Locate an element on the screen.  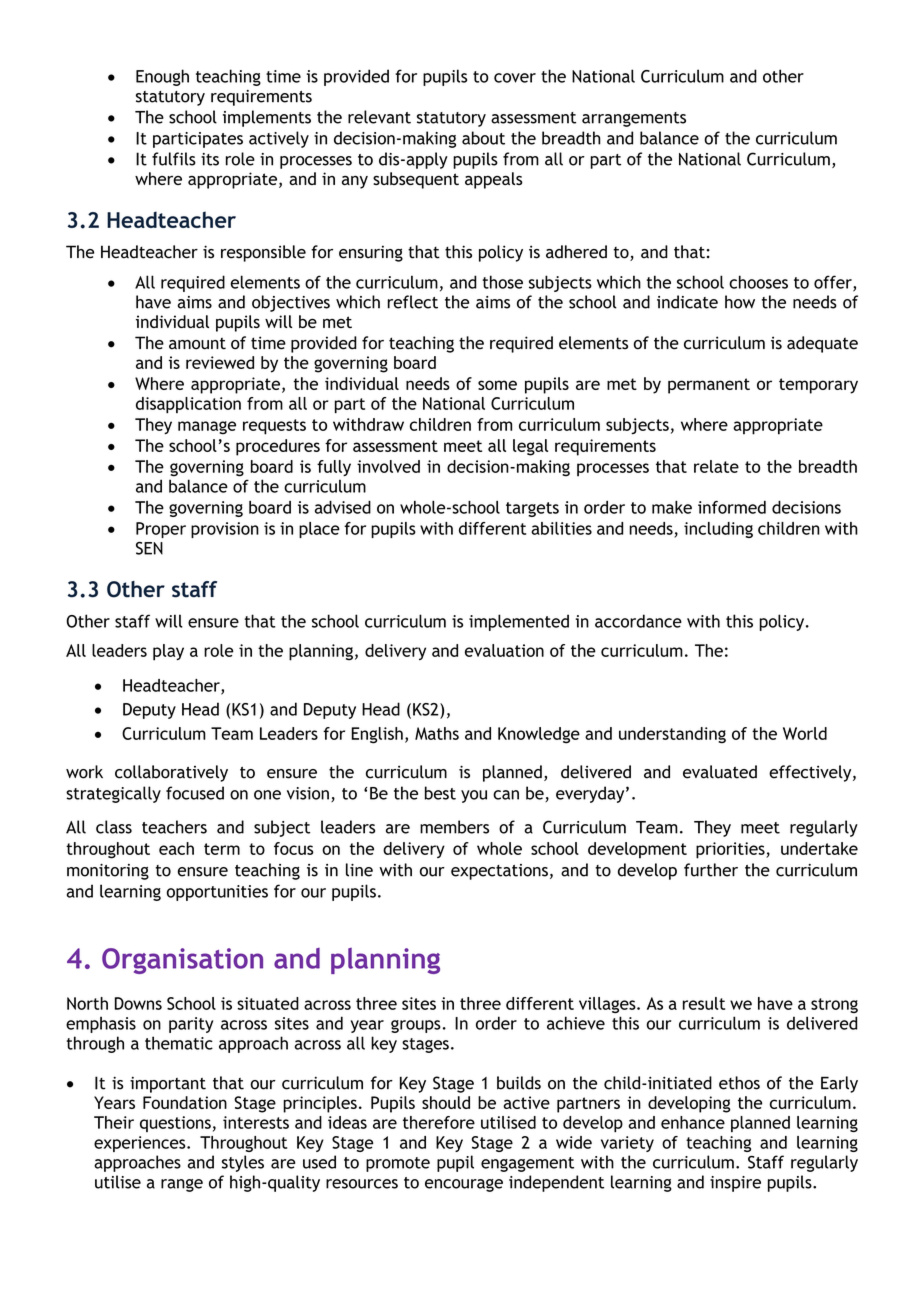
encourage is located at coordinates (464, 1185).
